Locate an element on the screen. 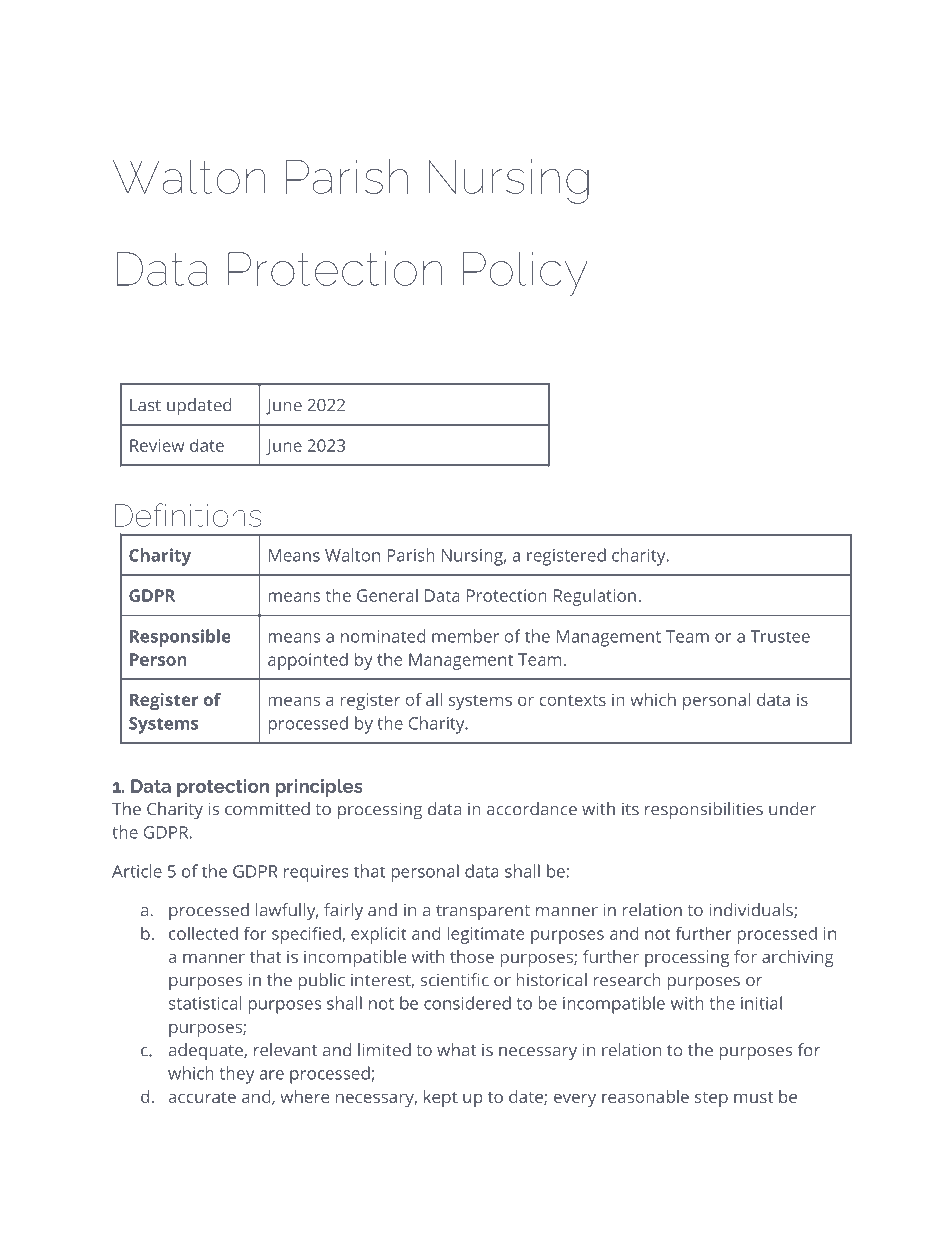  Last is located at coordinates (145, 405).
